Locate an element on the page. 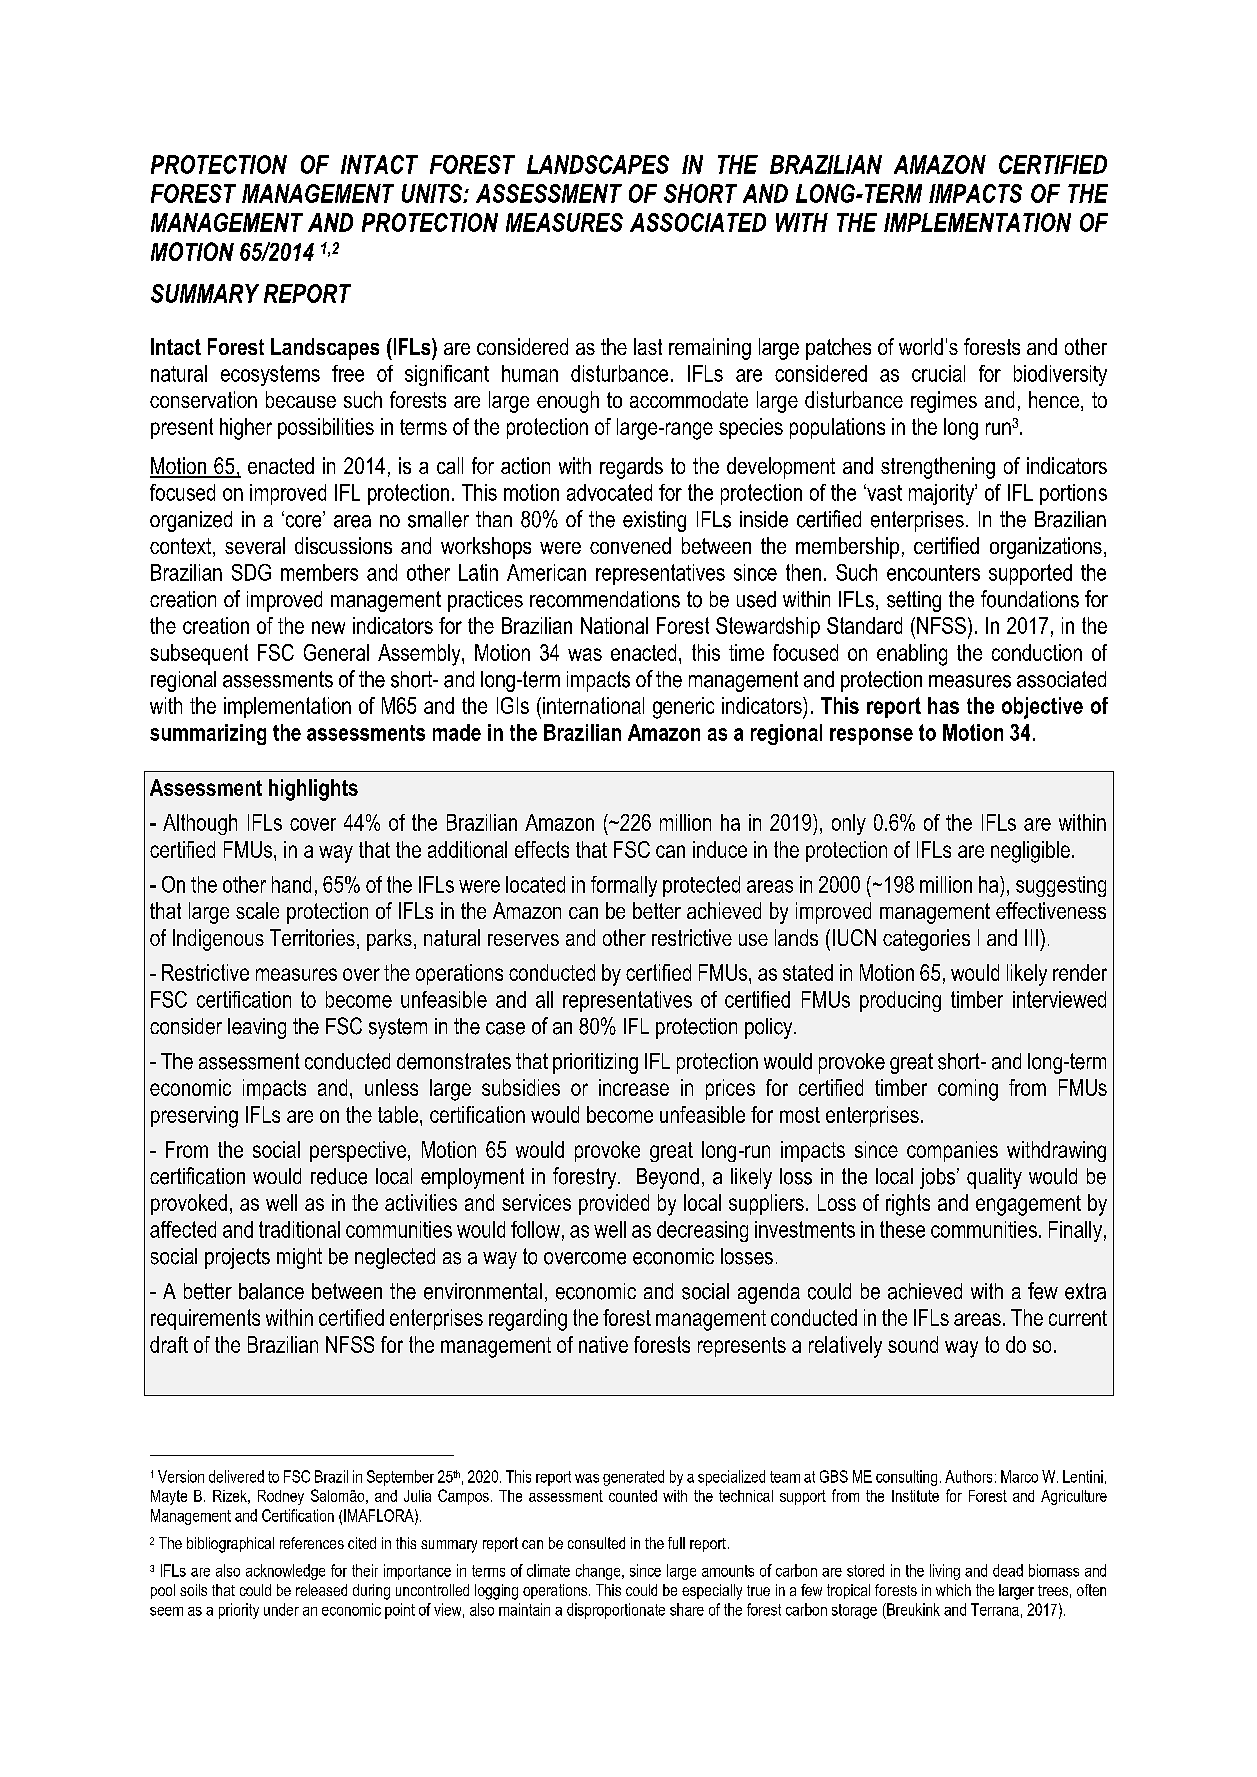 The width and height of the page is (1257, 1777). regimes is located at coordinates (944, 402).
